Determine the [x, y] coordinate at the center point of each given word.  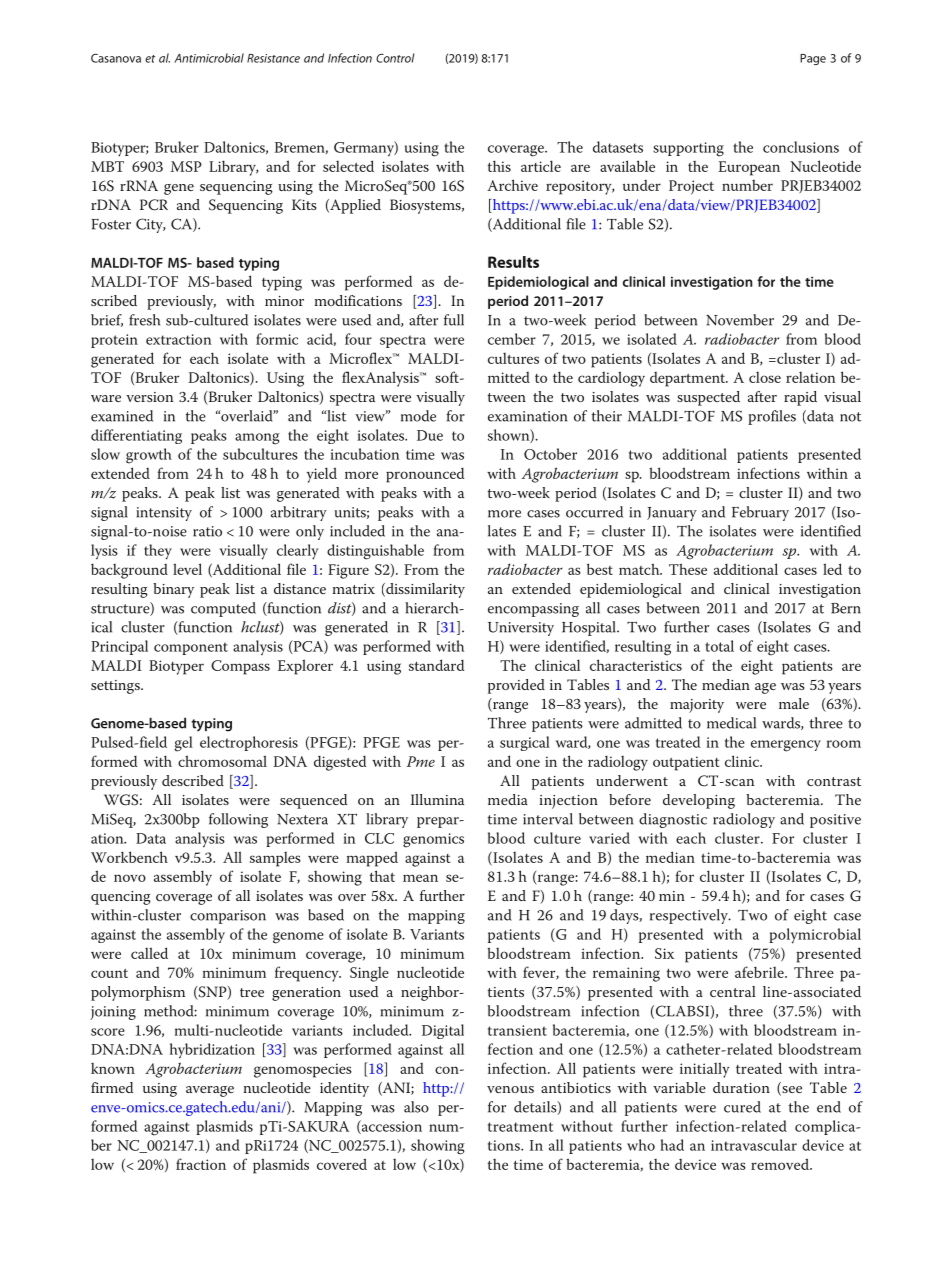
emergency [786, 746]
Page [813, 59]
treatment [520, 1127]
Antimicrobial [209, 58]
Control [395, 58]
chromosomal [222, 761]
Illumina [437, 799]
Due [430, 435]
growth [149, 456]
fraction [201, 1164]
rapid [800, 398]
